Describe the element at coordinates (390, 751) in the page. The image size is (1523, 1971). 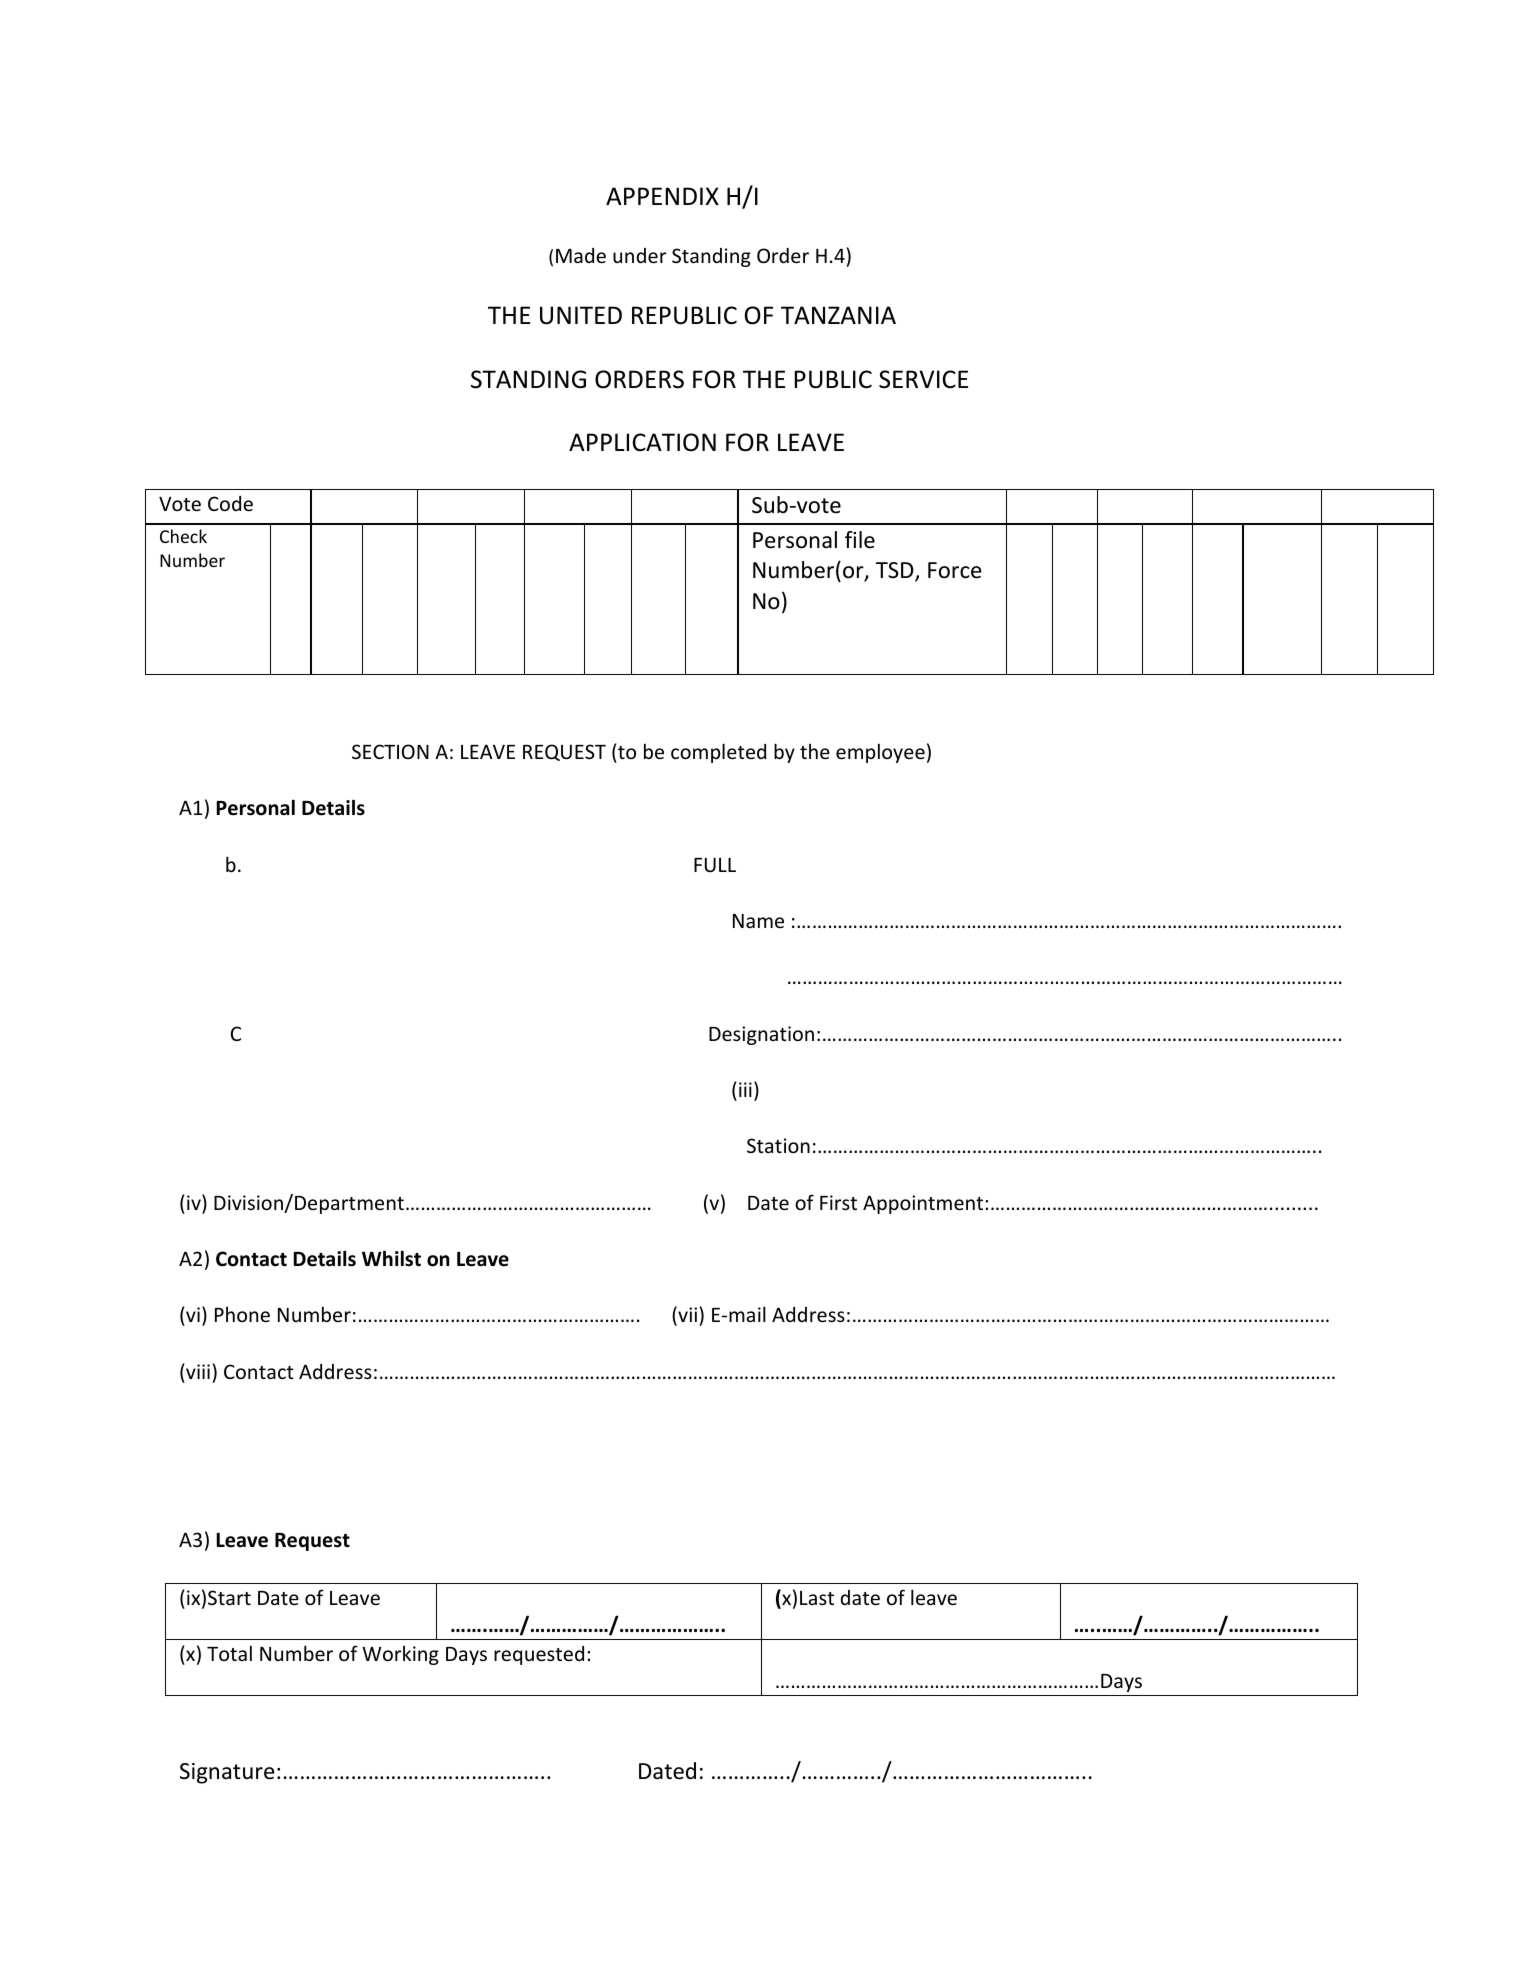
I see `SECTION` at that location.
